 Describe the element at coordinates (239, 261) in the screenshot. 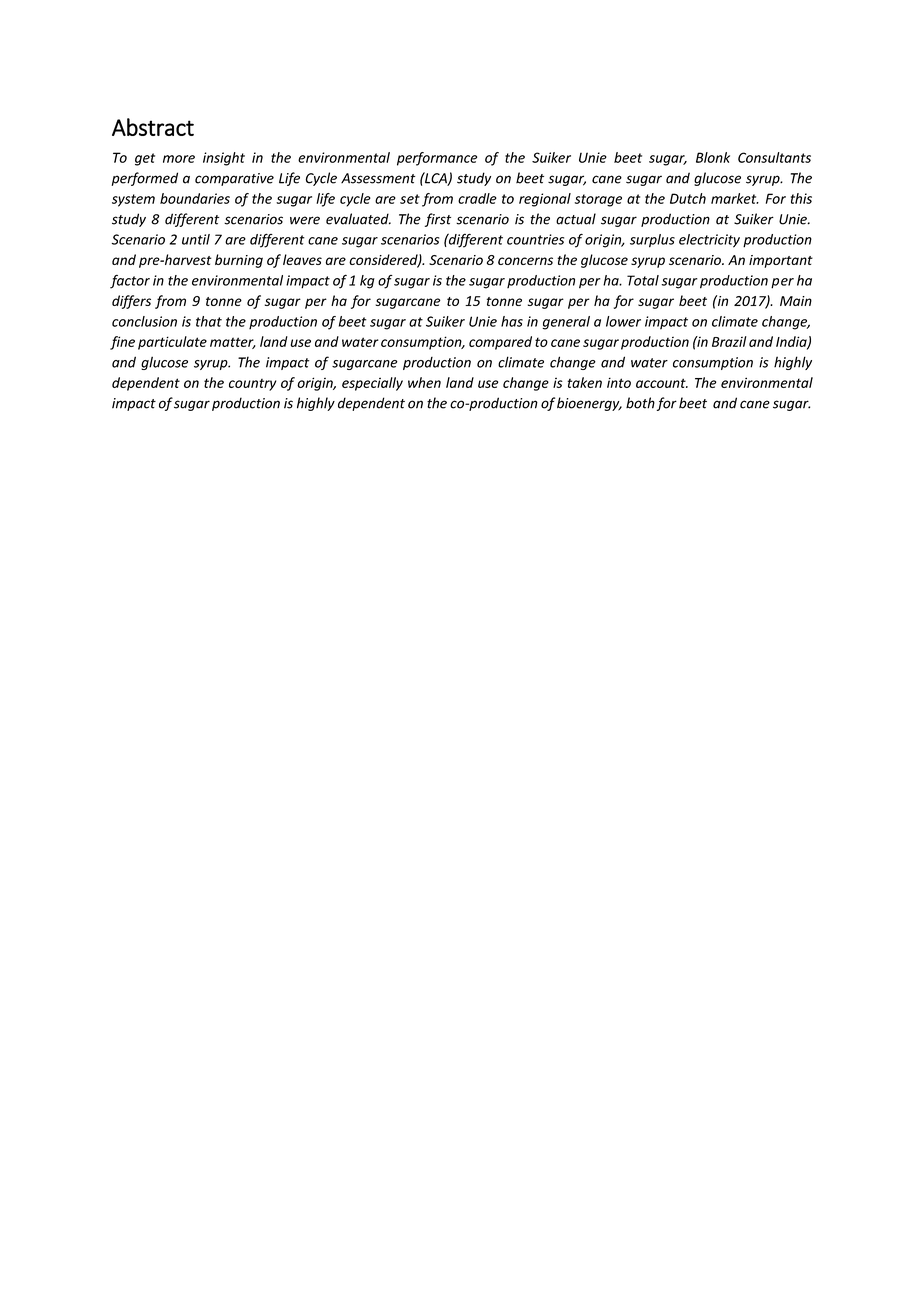

I see `burning` at that location.
